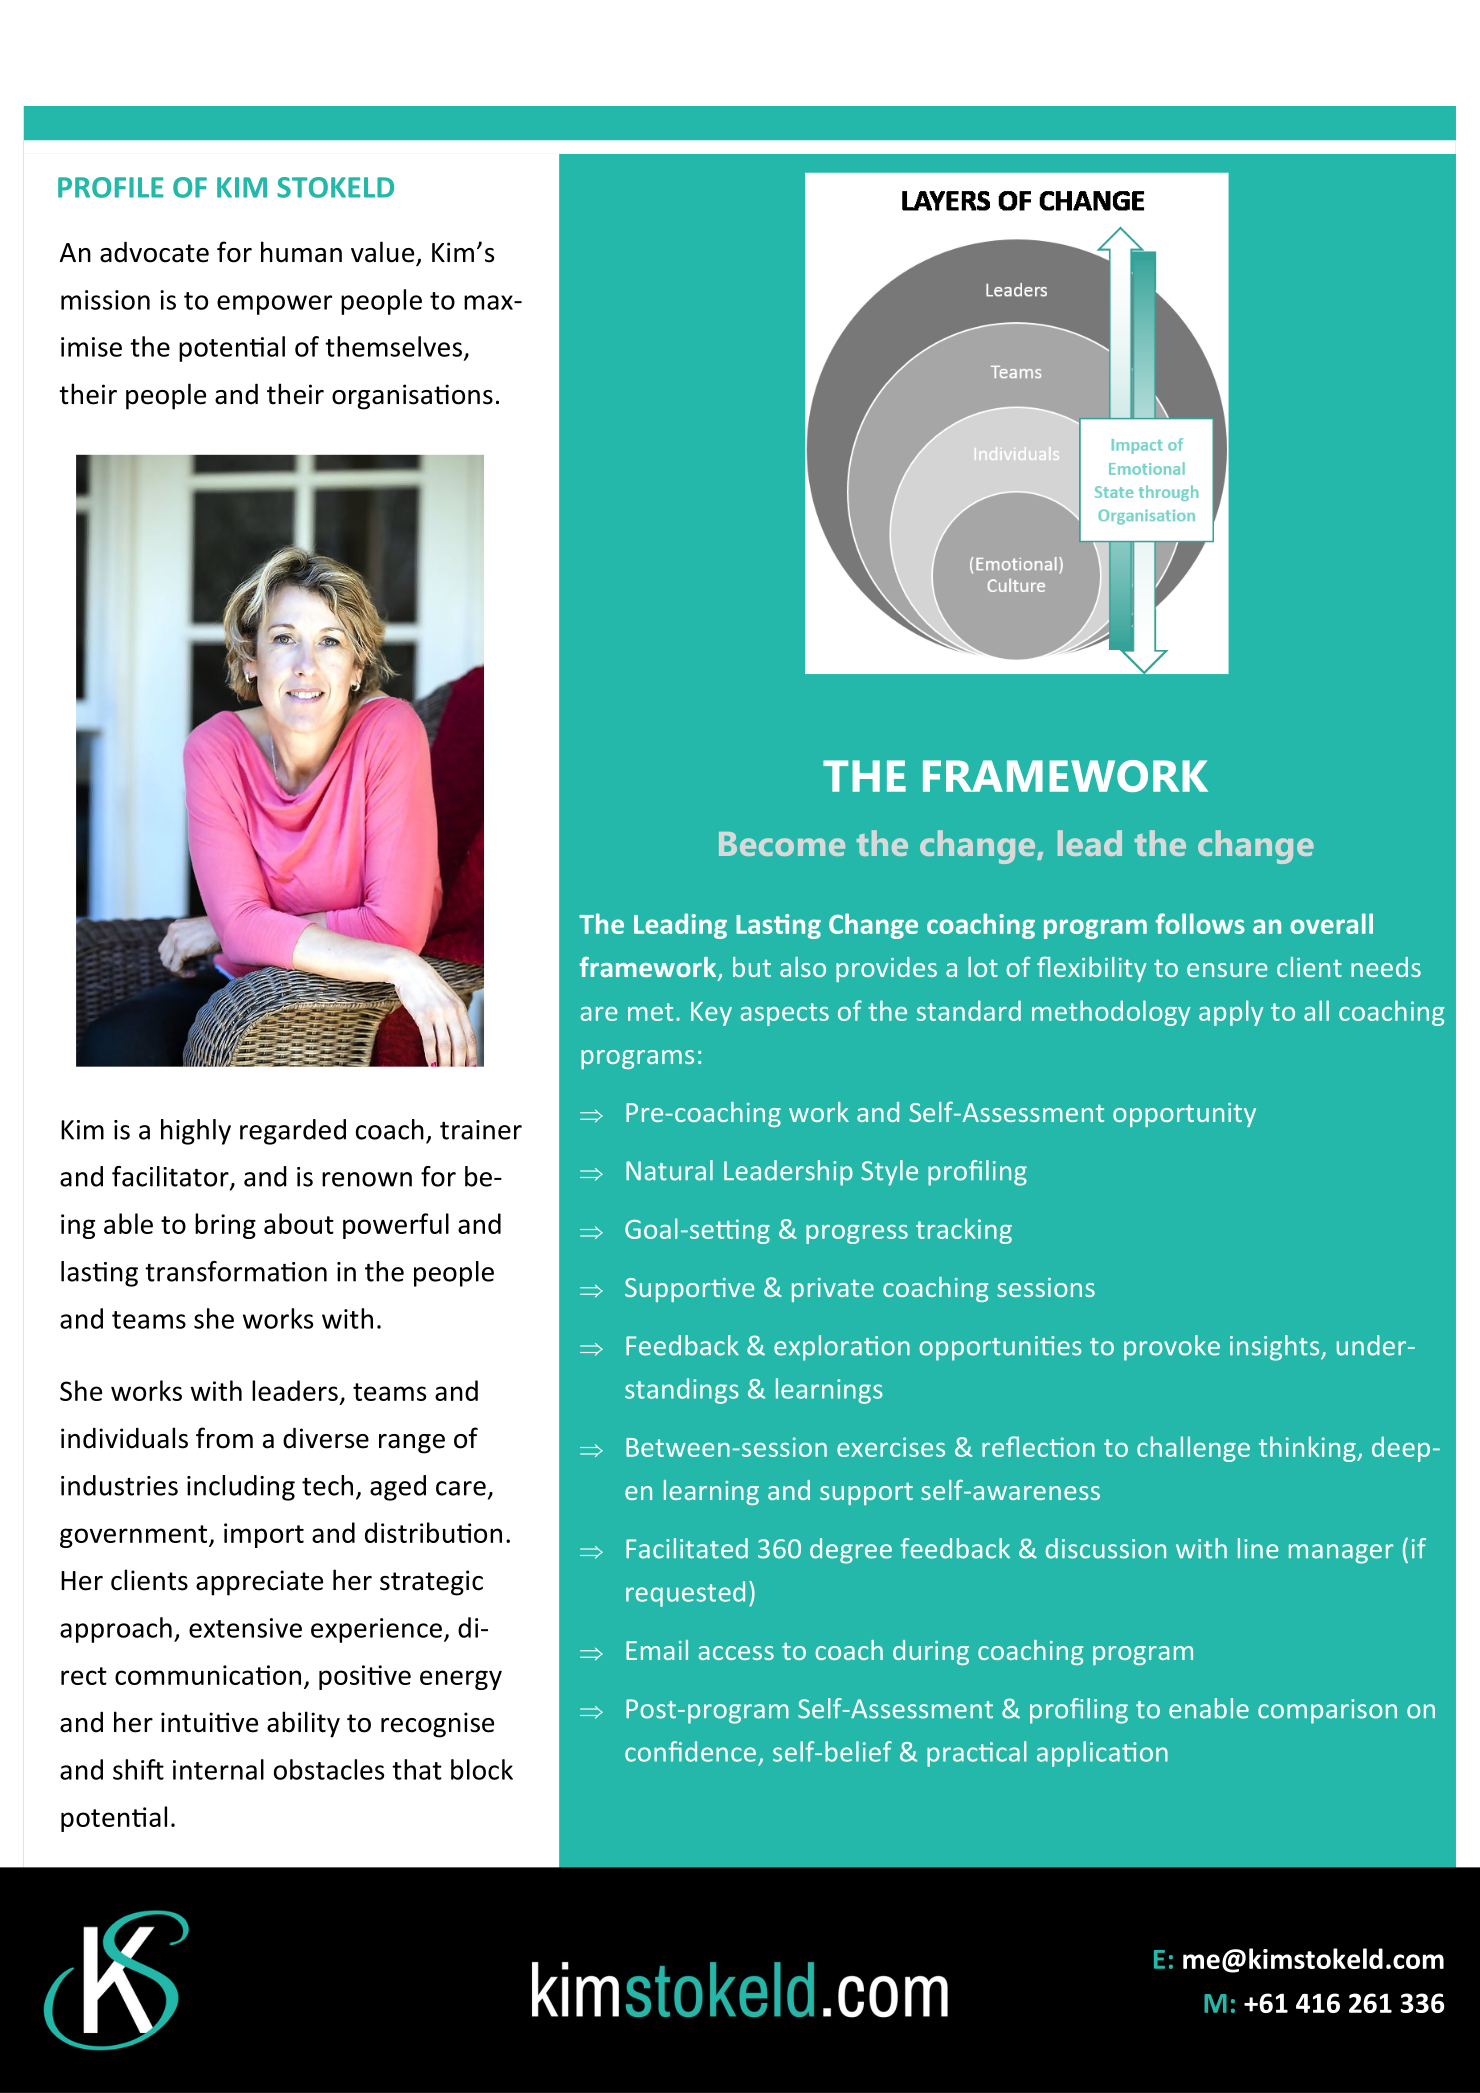 This screenshot has height=2093, width=1480. I want to click on themselves, so click(393, 346).
